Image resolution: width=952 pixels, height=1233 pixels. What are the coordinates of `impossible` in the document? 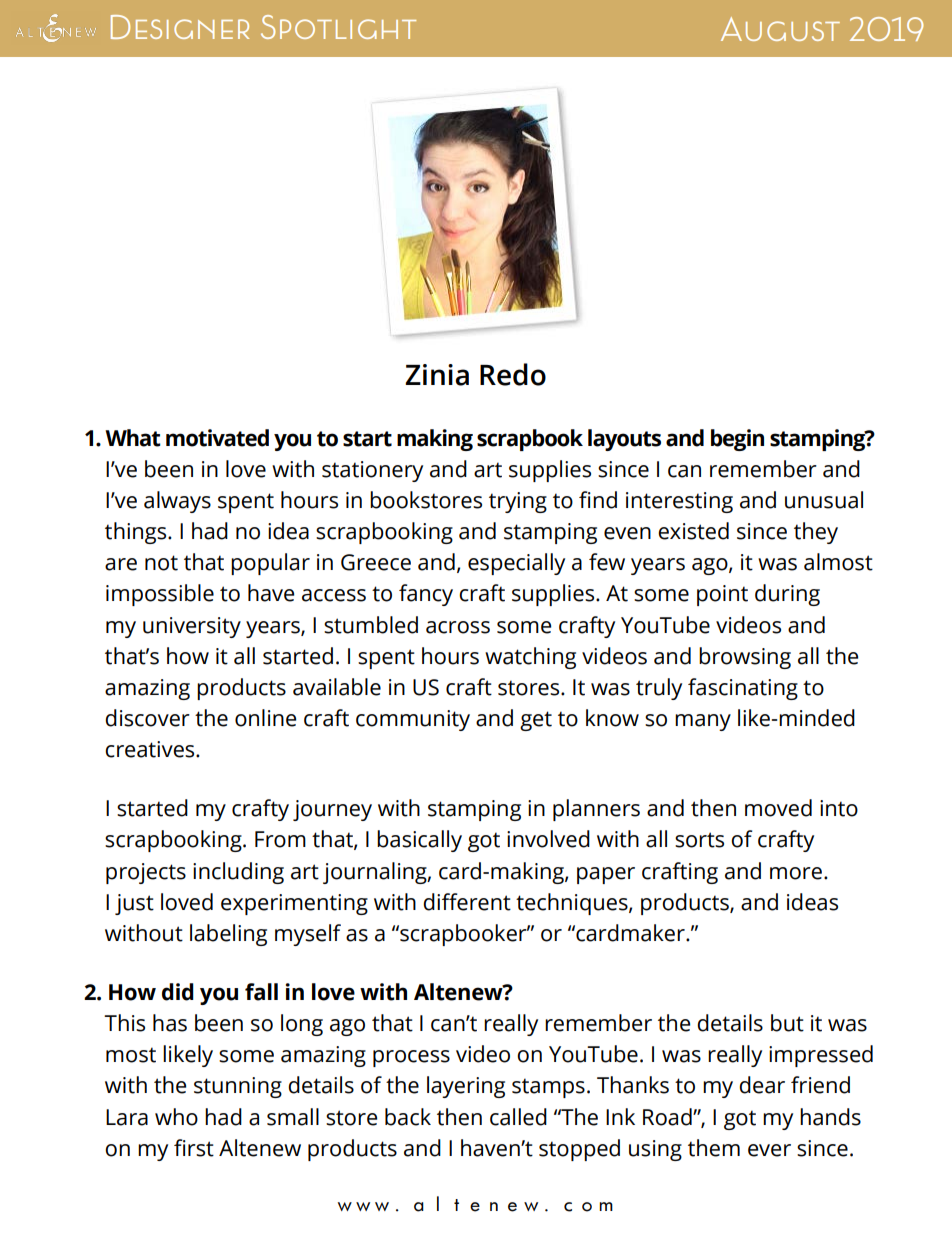 It's located at (160, 595).
